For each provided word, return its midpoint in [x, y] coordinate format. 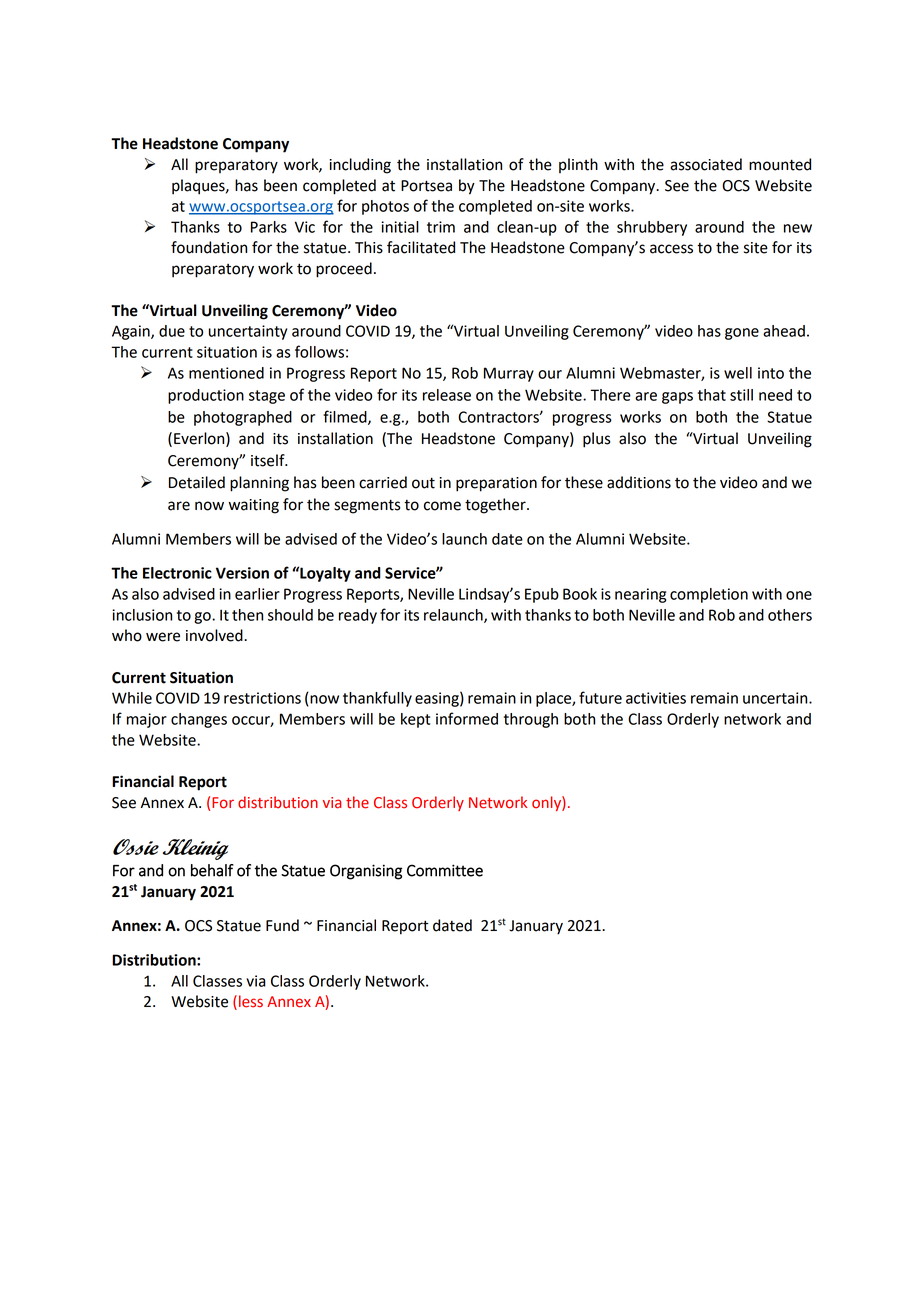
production [206, 396]
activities [656, 698]
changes [199, 720]
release [447, 395]
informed [467, 718]
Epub [542, 595]
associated [706, 164]
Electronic [177, 573]
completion [709, 595]
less [251, 1001]
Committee [445, 870]
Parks [269, 227]
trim [441, 227]
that [712, 395]
